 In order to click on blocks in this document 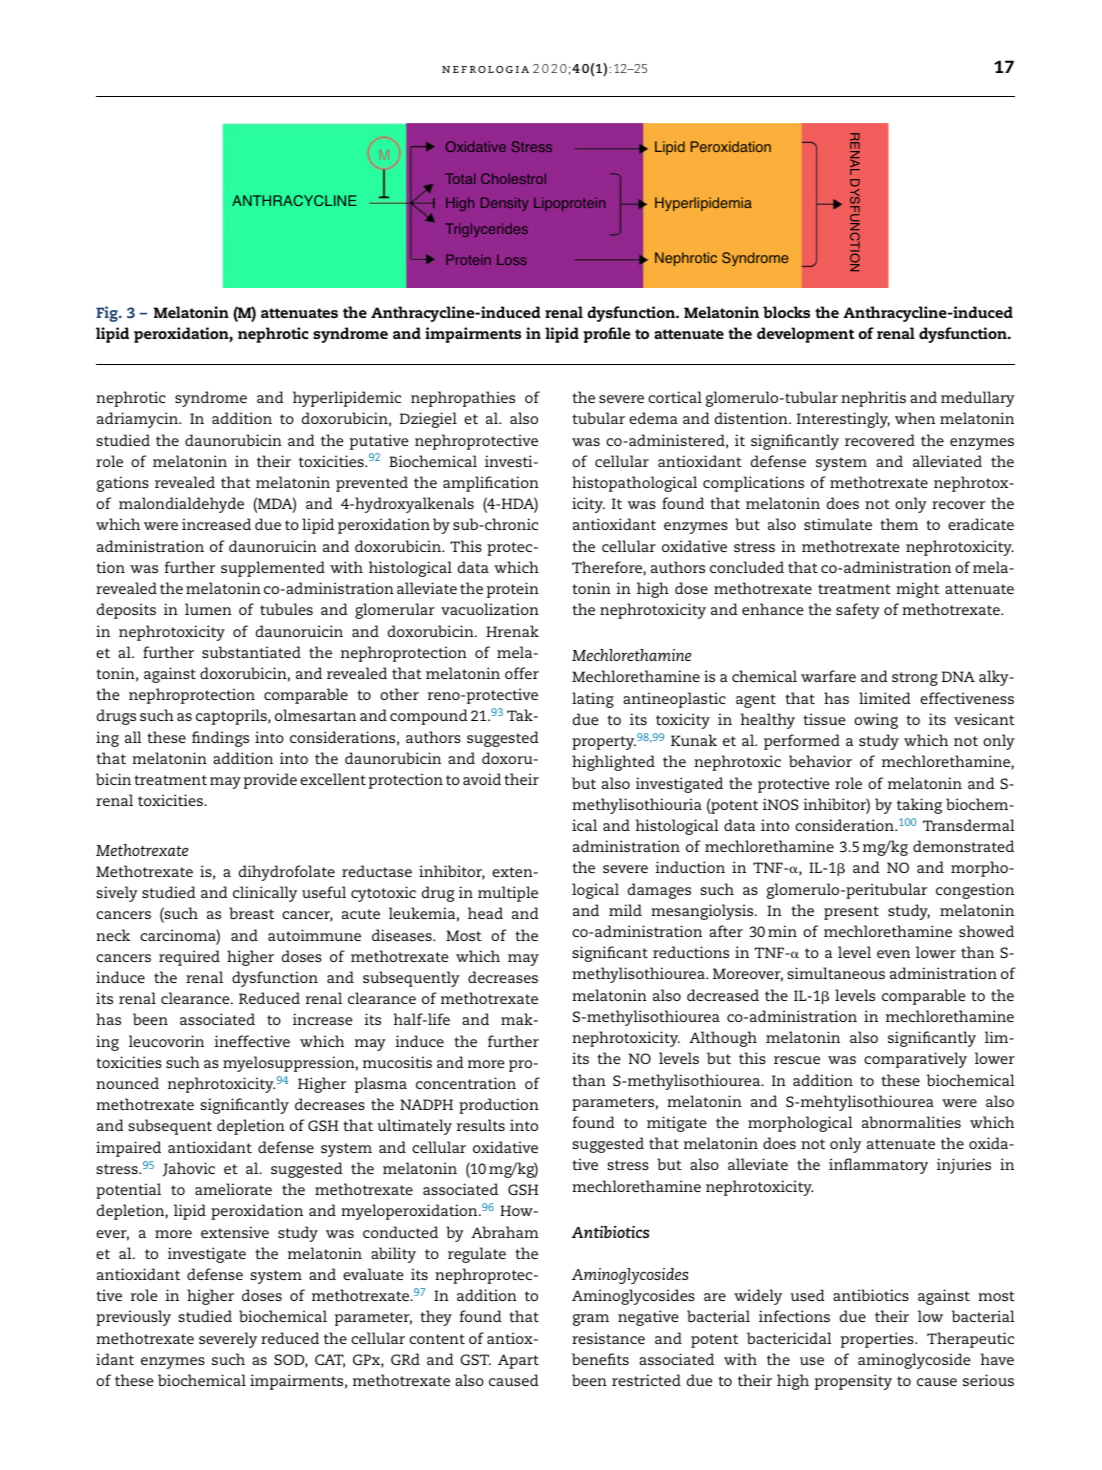, I will do `click(786, 312)`.
